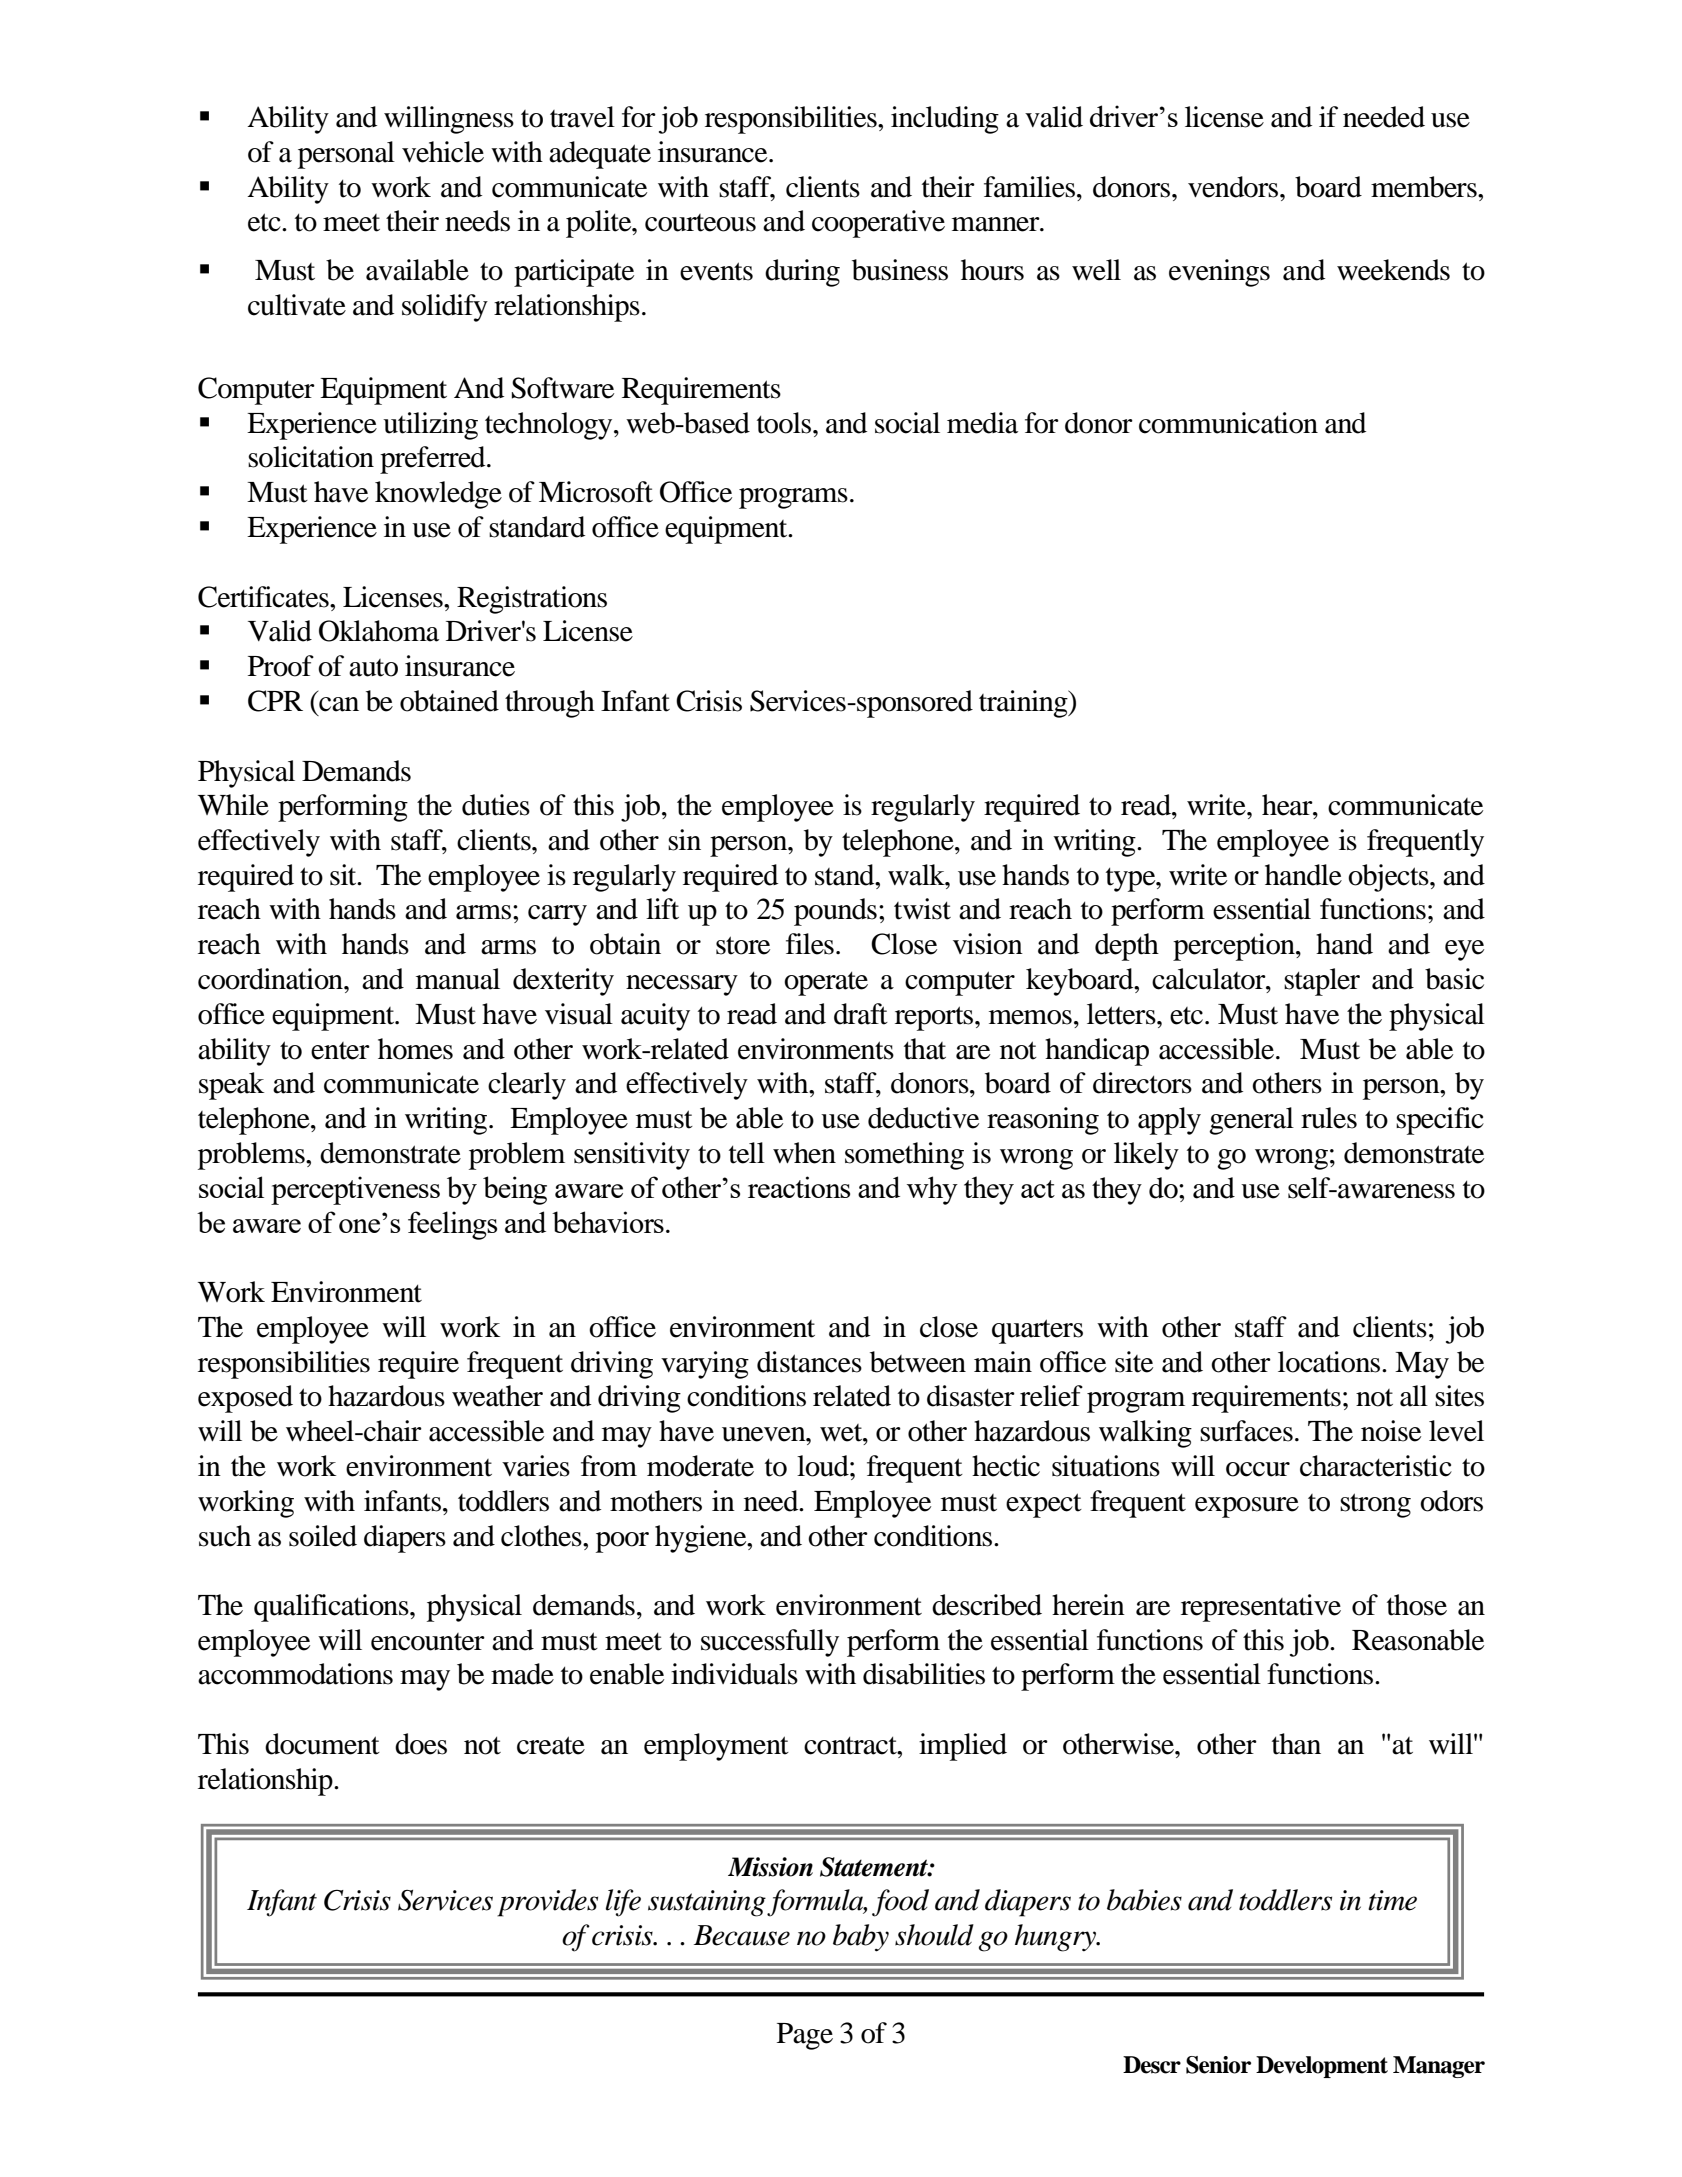  Describe the element at coordinates (1329, 1118) in the screenshot. I see `rules` at that location.
